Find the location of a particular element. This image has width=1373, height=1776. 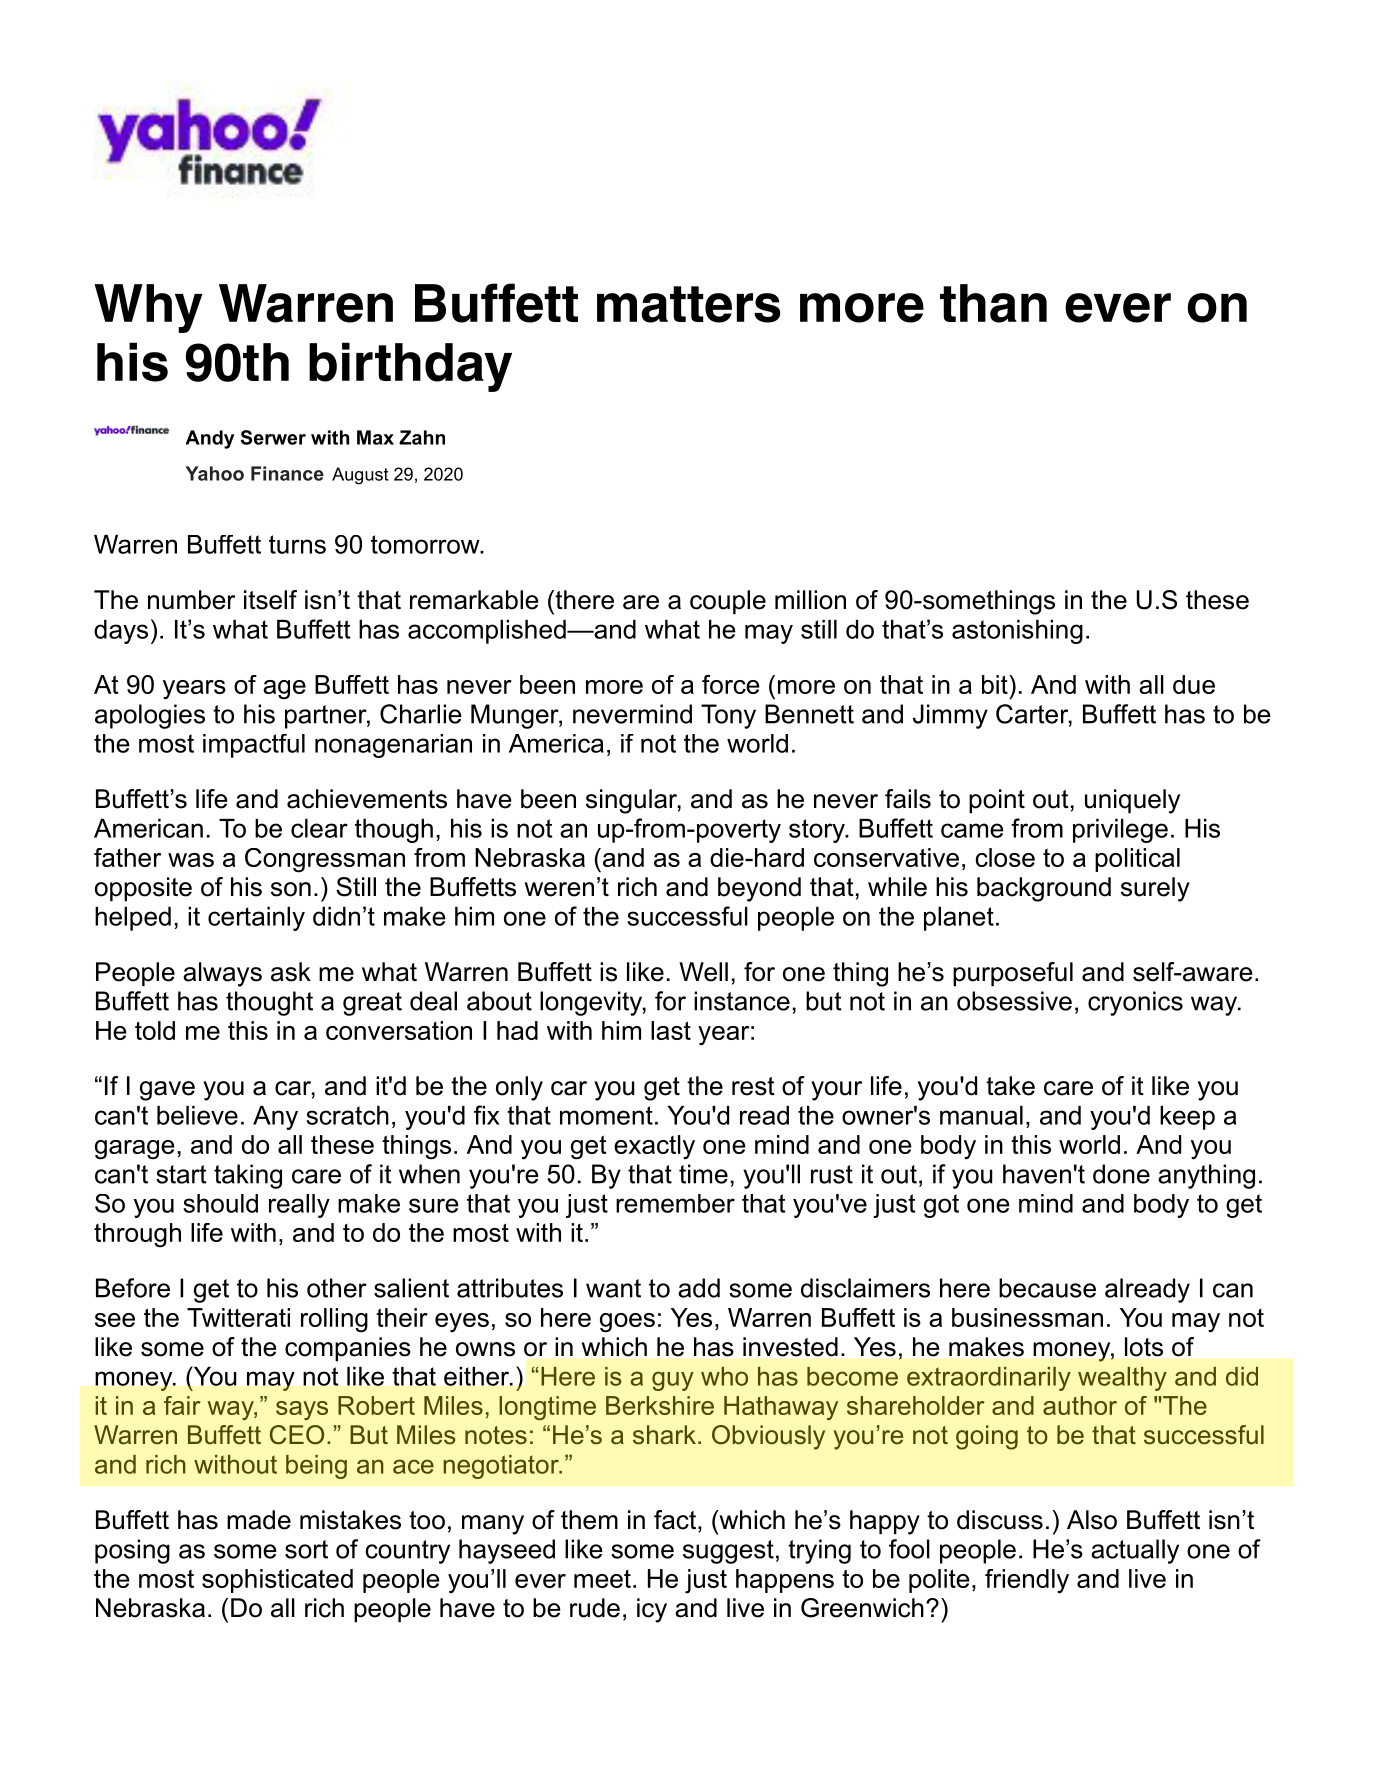

always is located at coordinates (222, 974).
